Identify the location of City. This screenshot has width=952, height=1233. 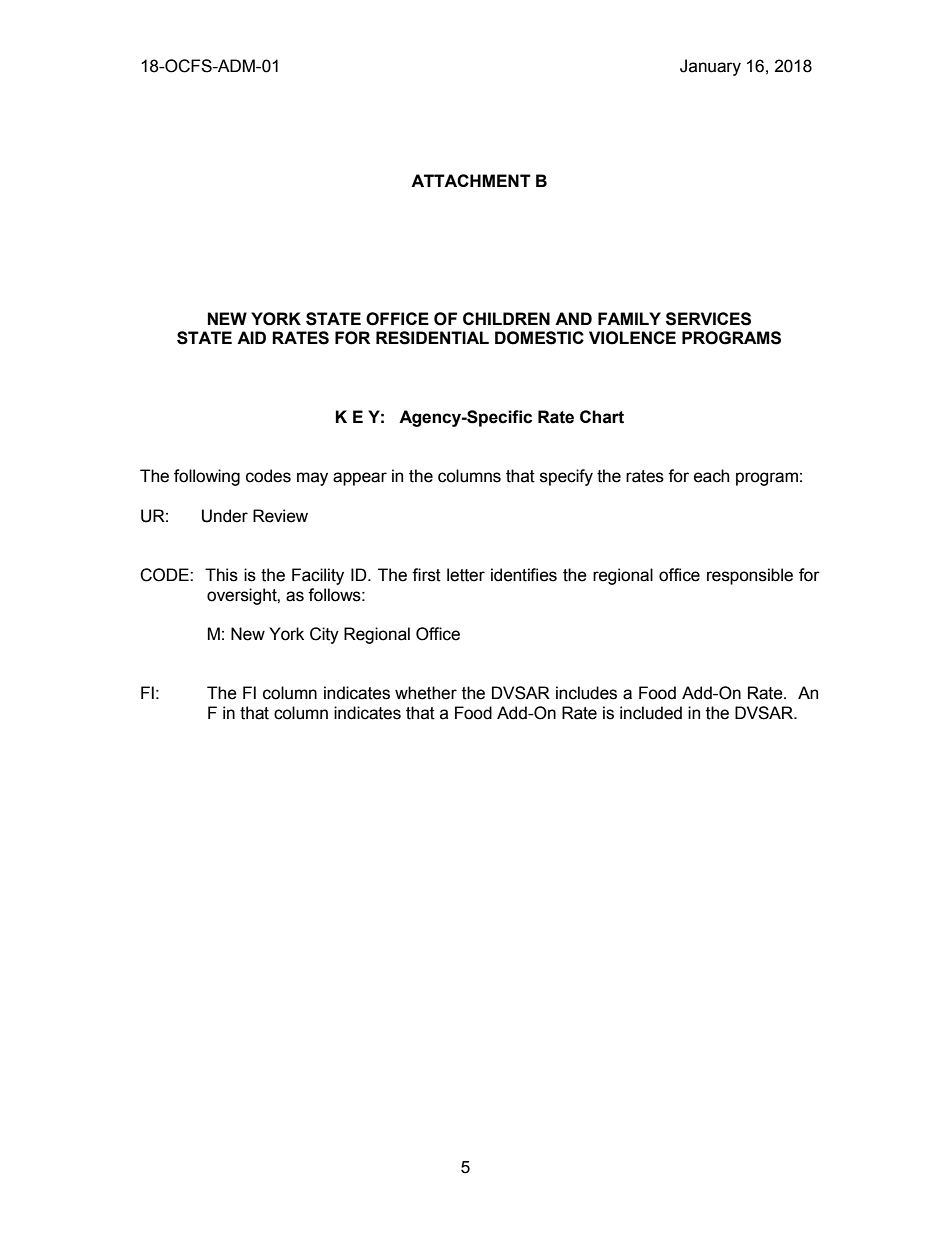
(324, 635).
